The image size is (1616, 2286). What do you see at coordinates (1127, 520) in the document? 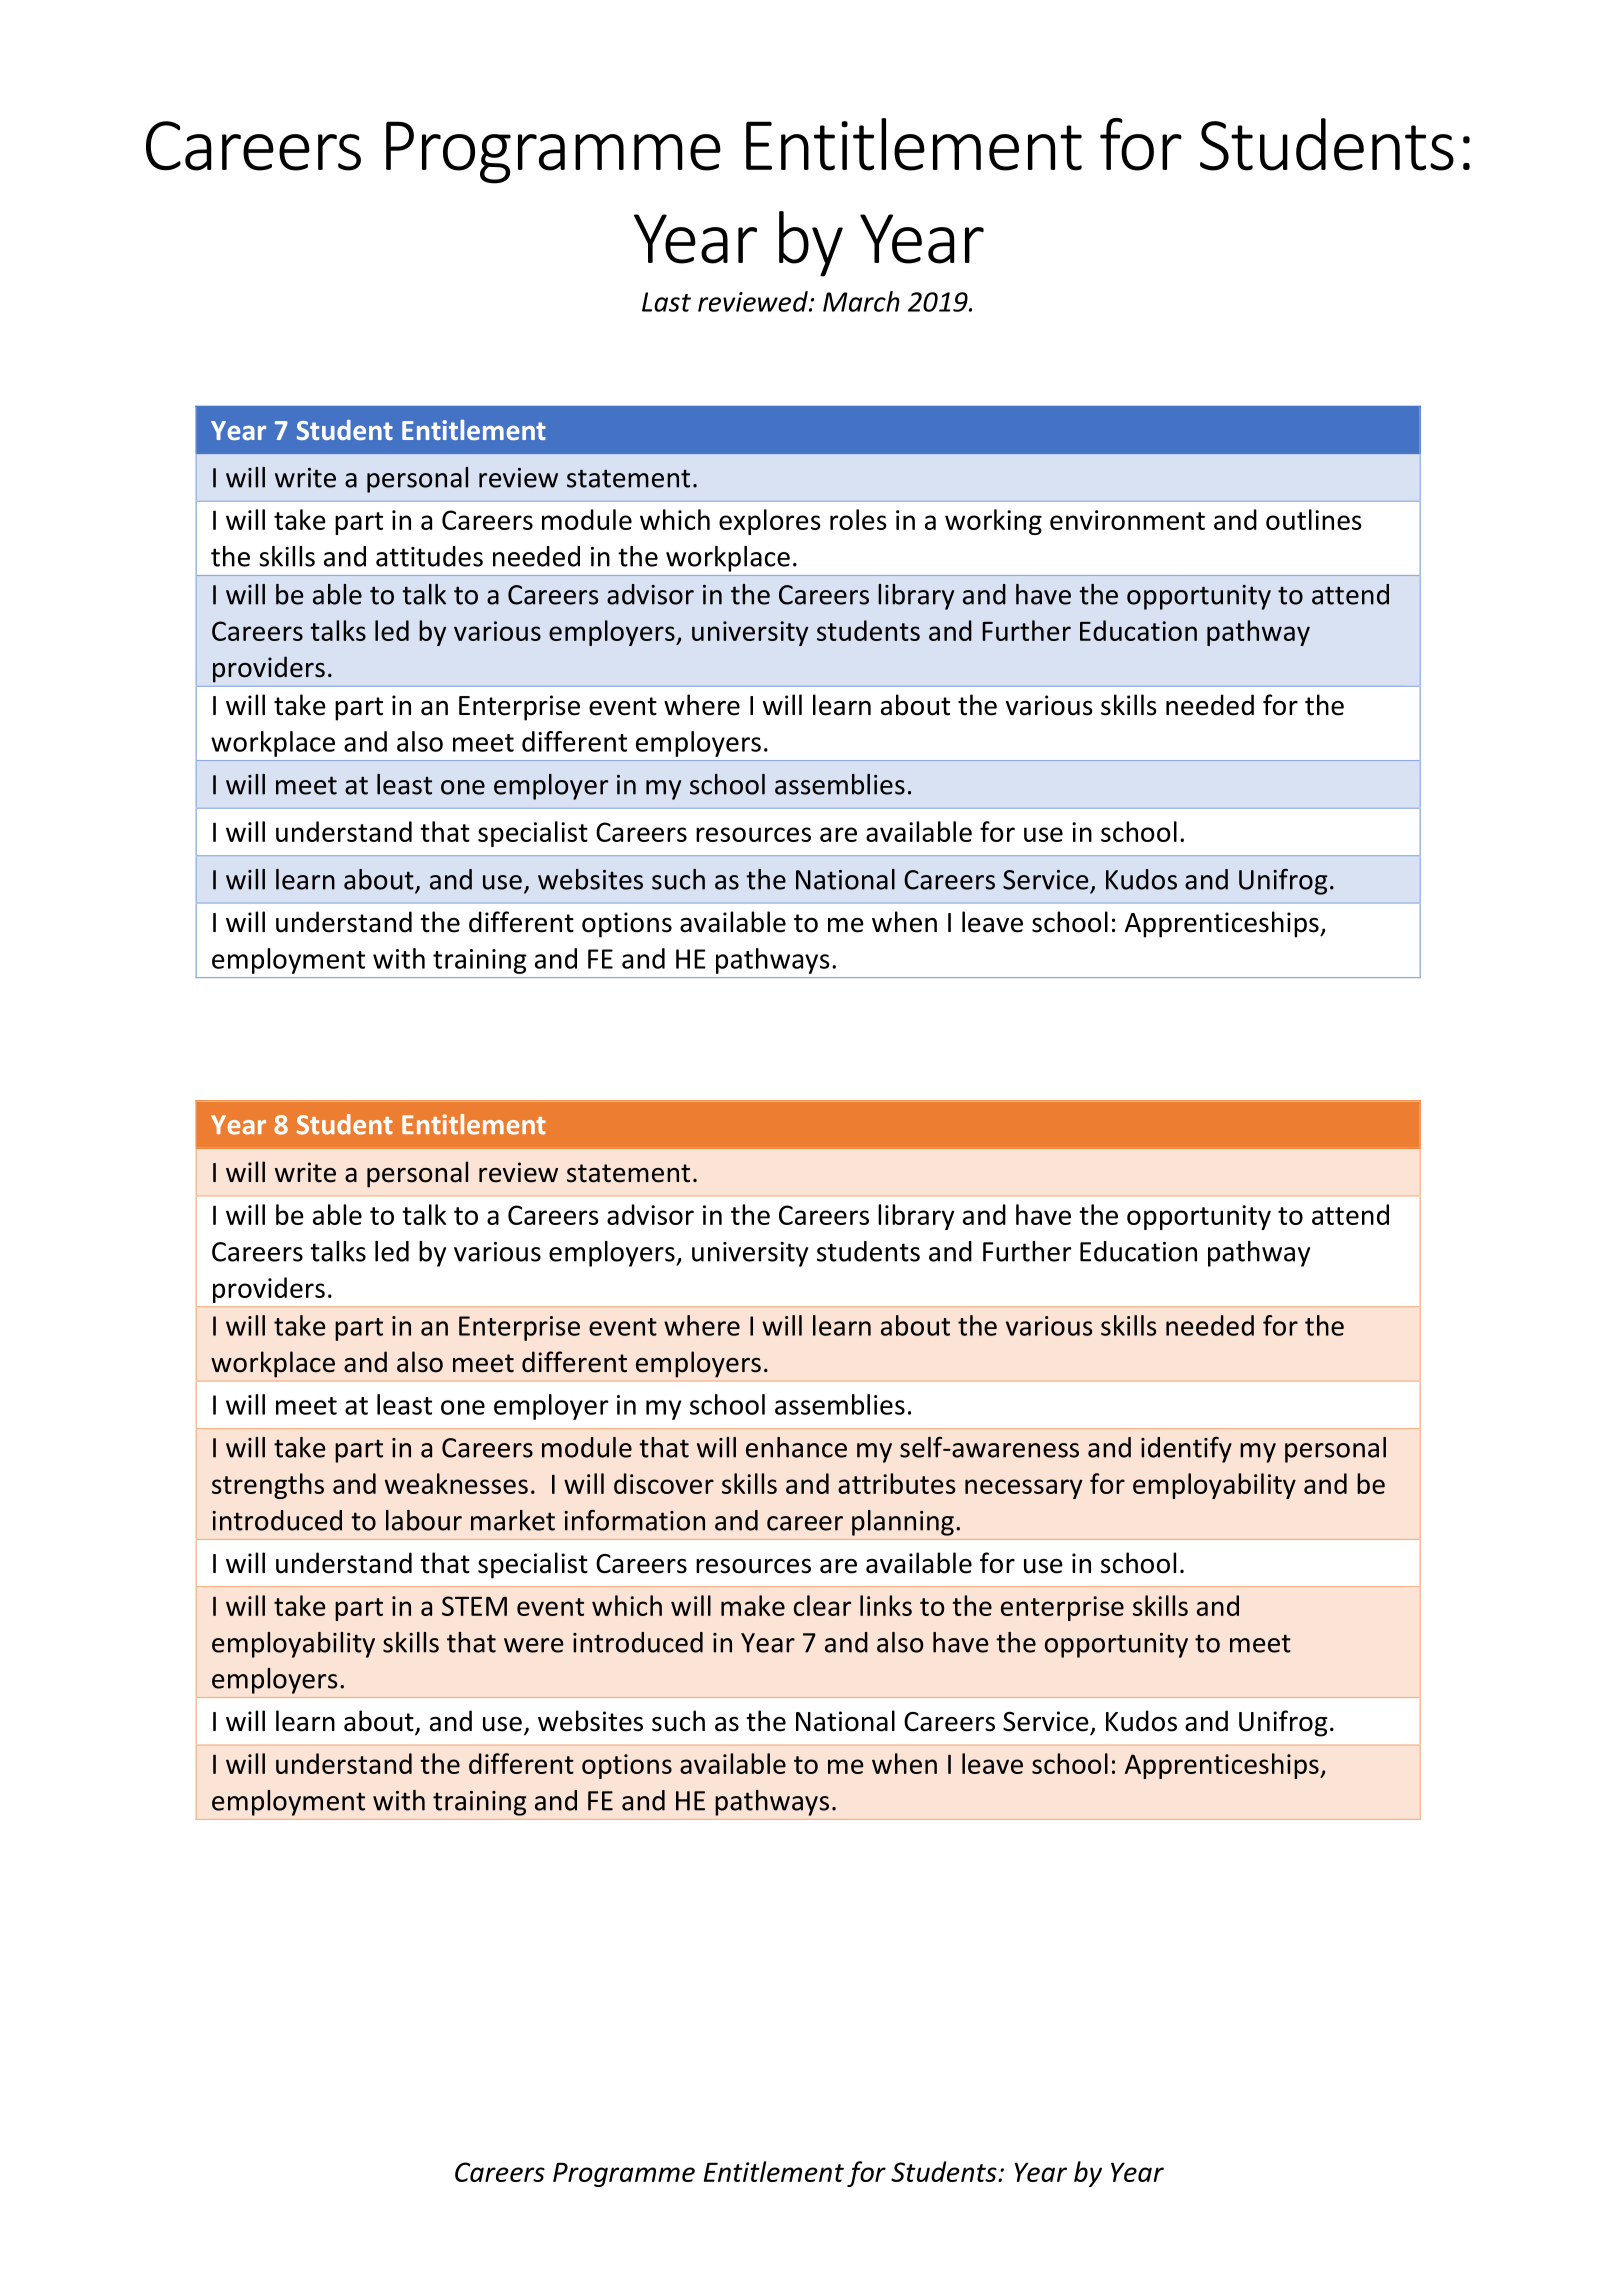
I see `environment` at bounding box center [1127, 520].
